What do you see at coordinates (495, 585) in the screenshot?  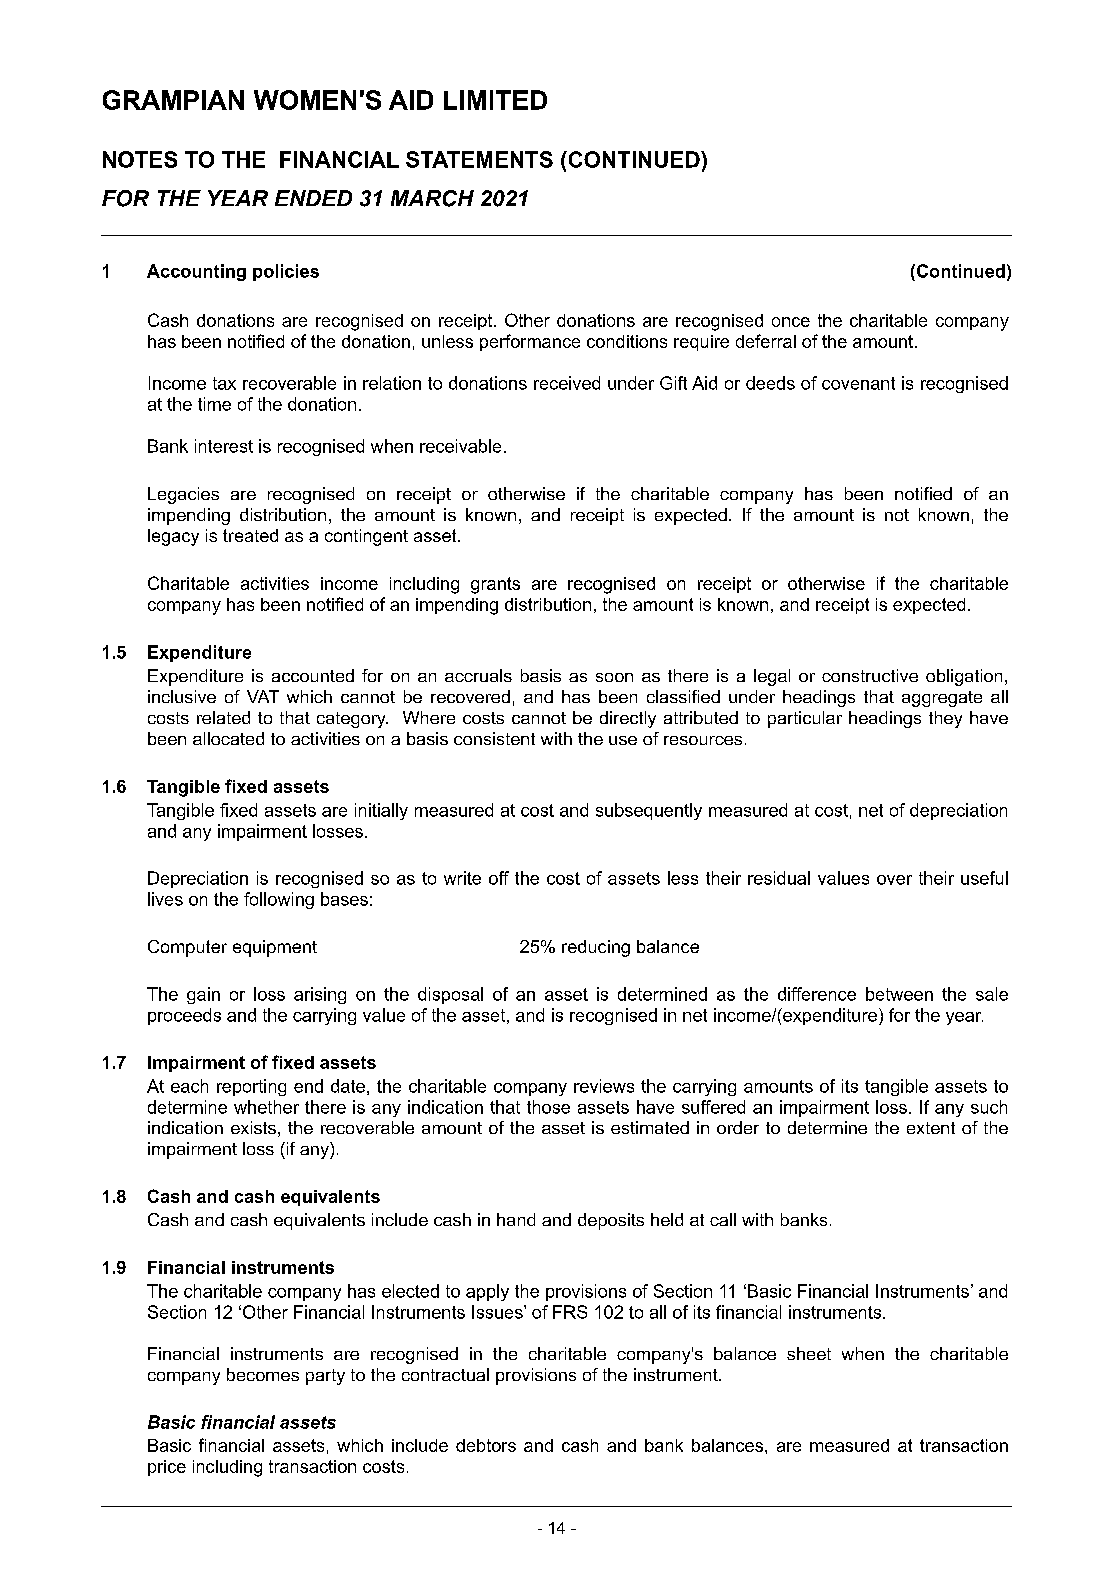 I see `grants` at bounding box center [495, 585].
